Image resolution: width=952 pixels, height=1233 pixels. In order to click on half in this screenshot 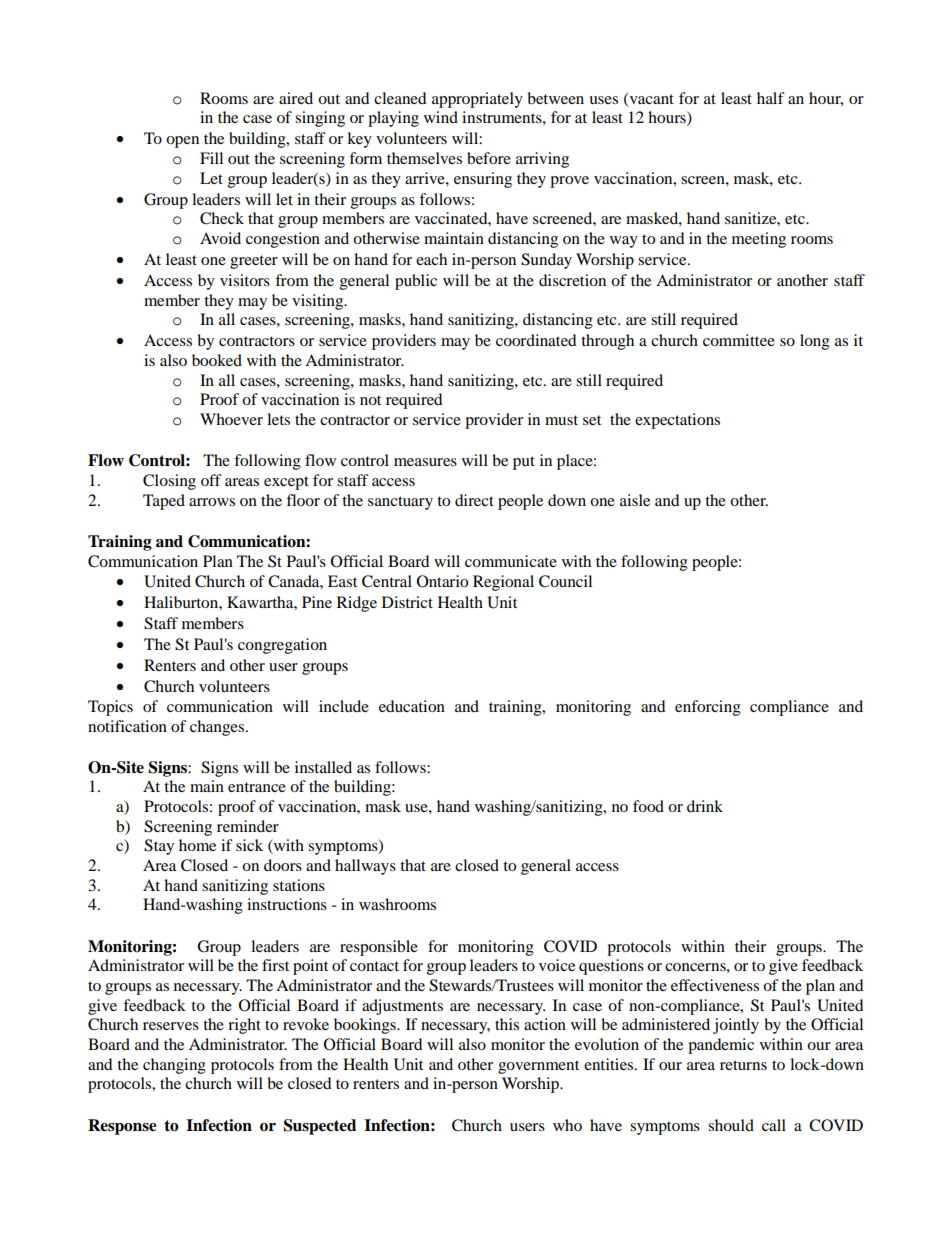, I will do `click(771, 98)`.
